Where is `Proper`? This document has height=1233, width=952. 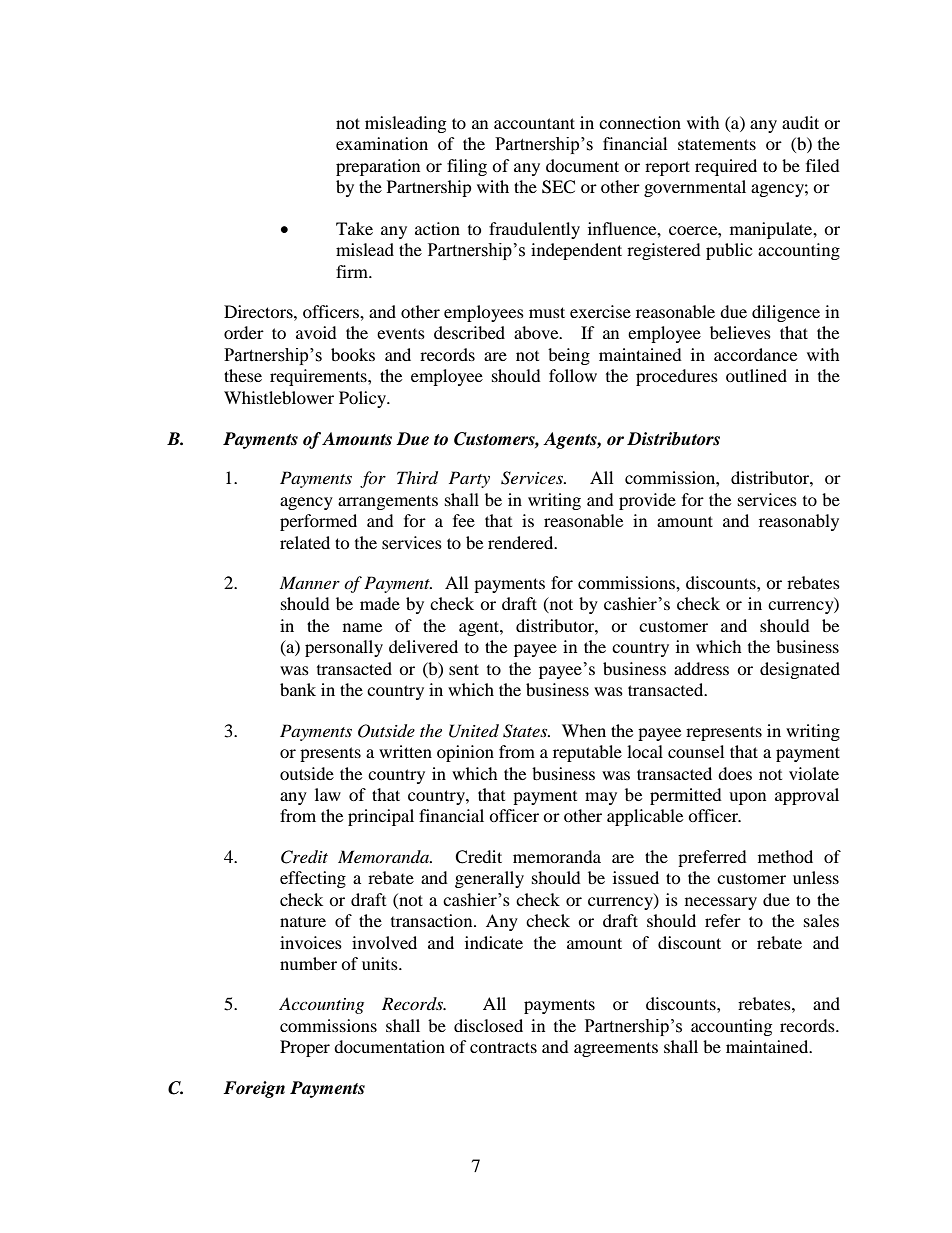
Proper is located at coordinates (305, 1048).
